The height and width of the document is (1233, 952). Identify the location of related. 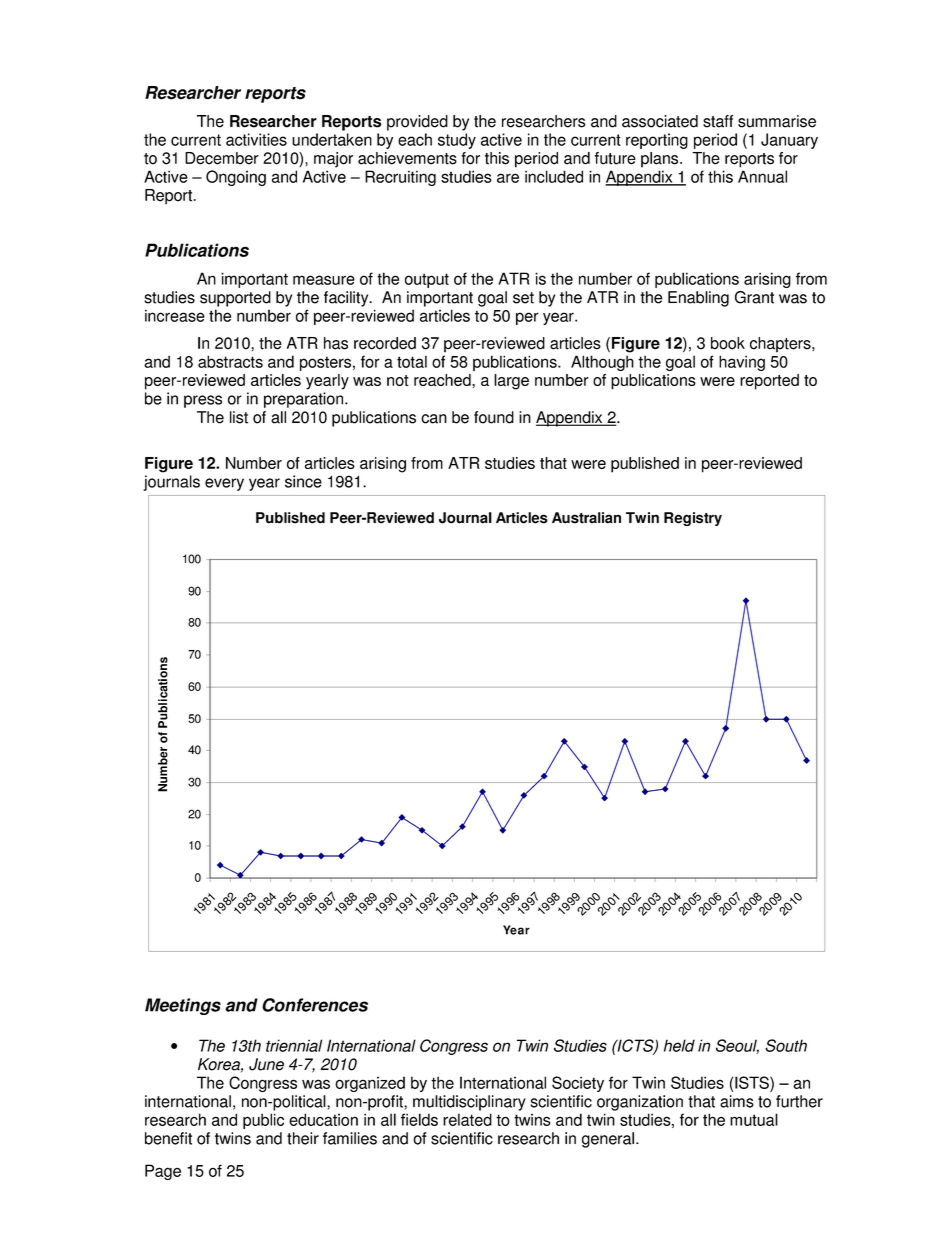
(467, 1119).
